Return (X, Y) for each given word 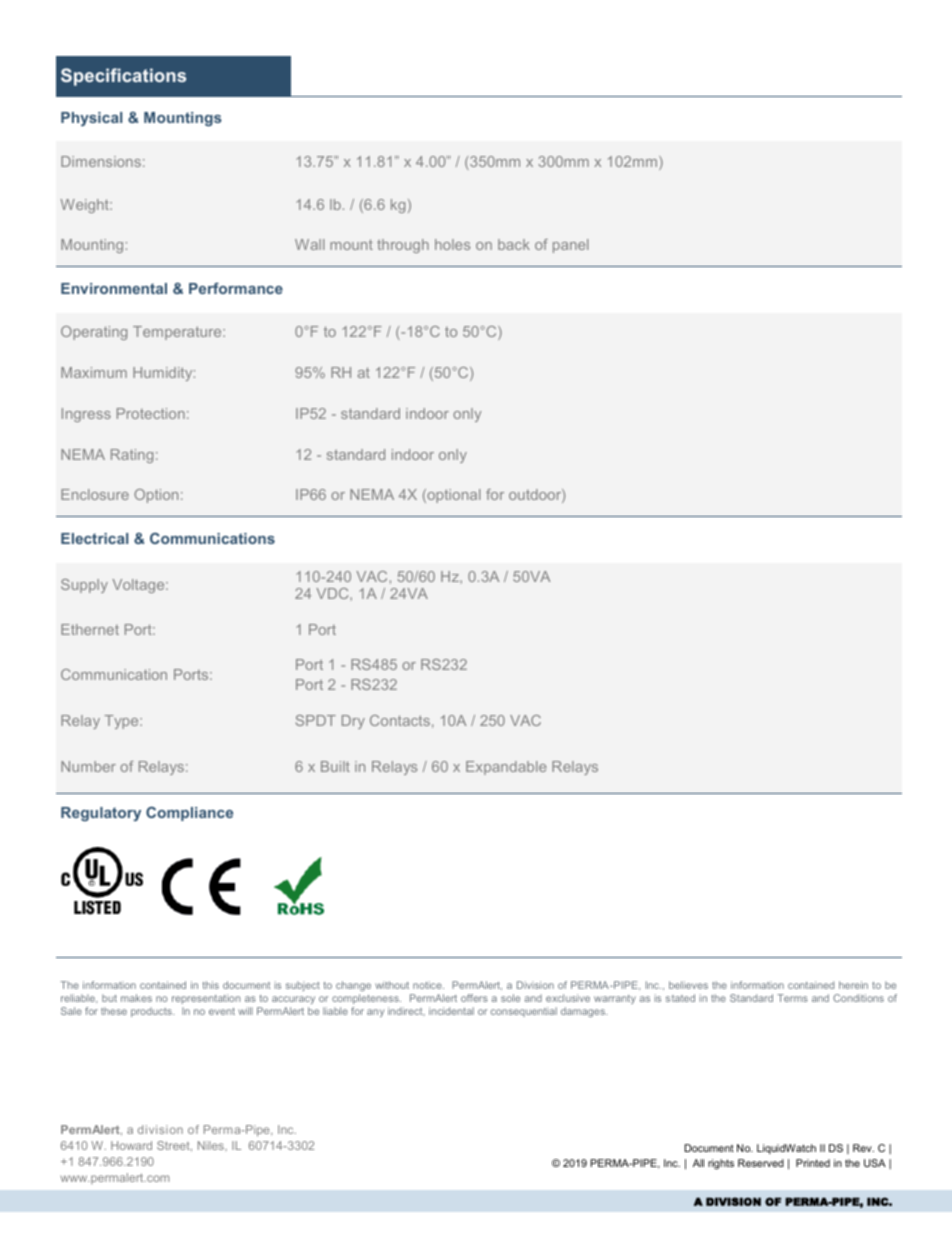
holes (452, 244)
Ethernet (90, 629)
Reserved (761, 1163)
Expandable (506, 768)
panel (570, 246)
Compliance (189, 813)
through (403, 246)
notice (428, 985)
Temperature (178, 333)
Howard (131, 1145)
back (514, 244)
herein (853, 985)
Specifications (123, 77)
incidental (451, 1011)
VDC (333, 594)
